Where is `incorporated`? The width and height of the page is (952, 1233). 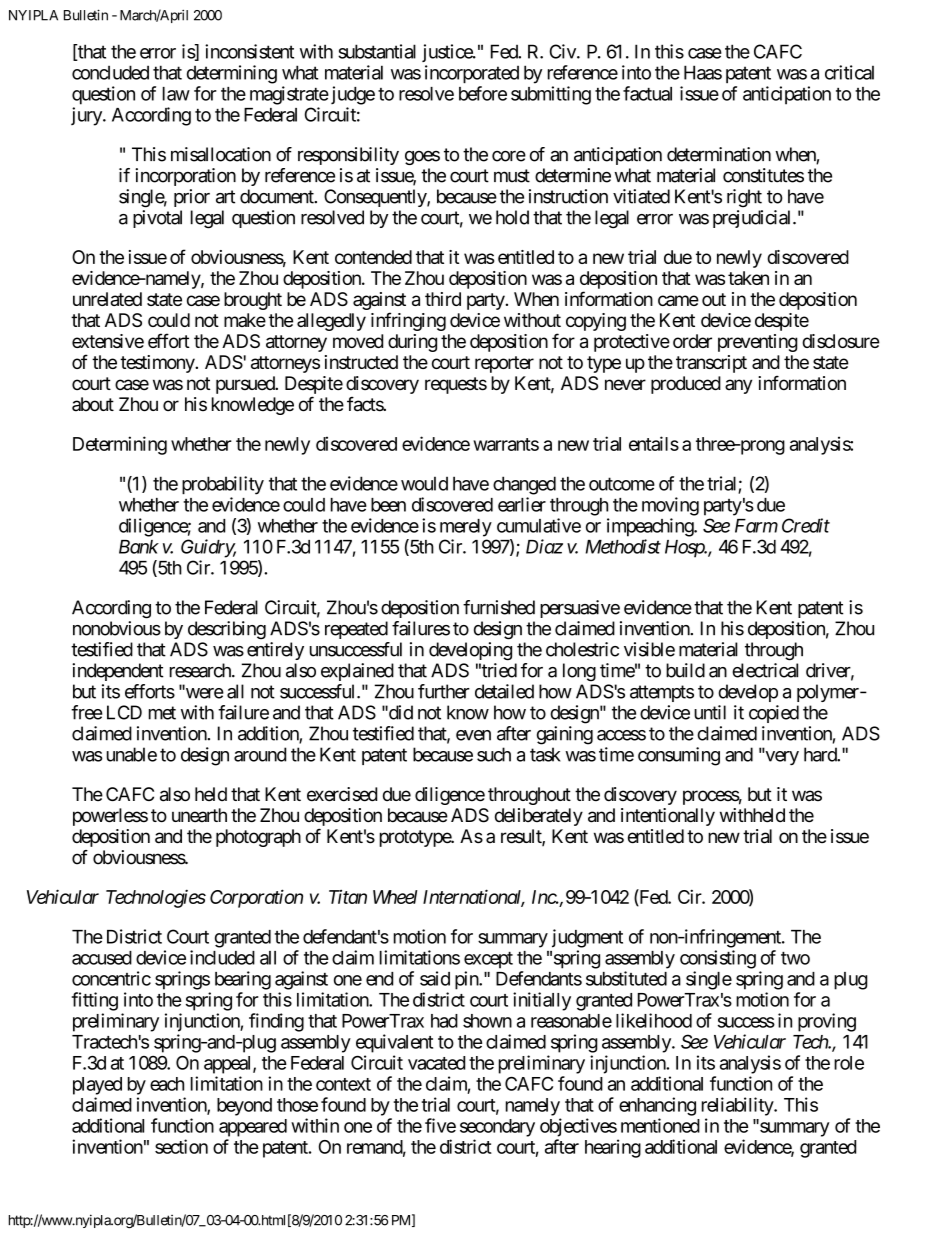
incorporated is located at coordinates (472, 74).
